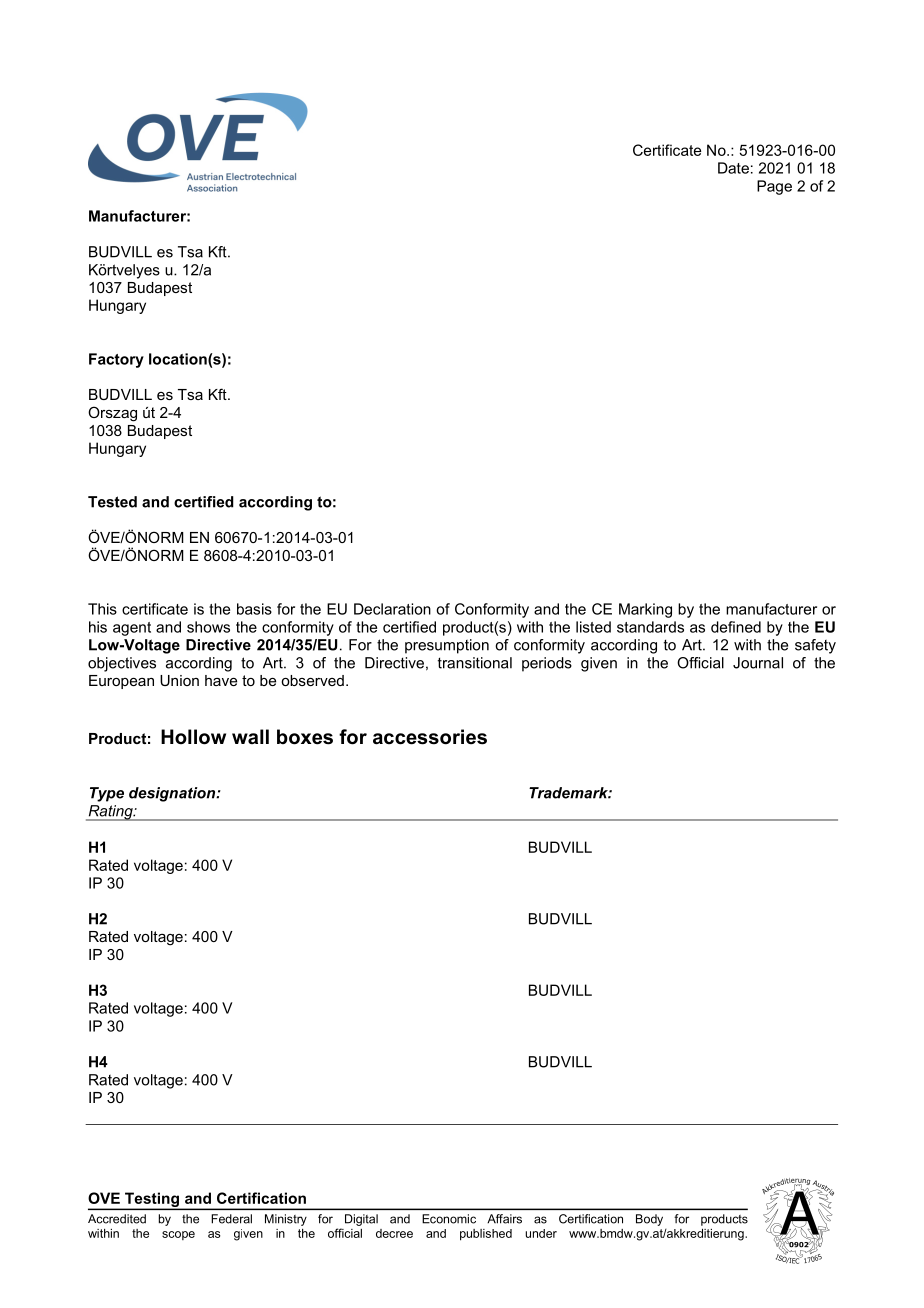 The width and height of the screenshot is (924, 1308). I want to click on Tested, so click(112, 502).
